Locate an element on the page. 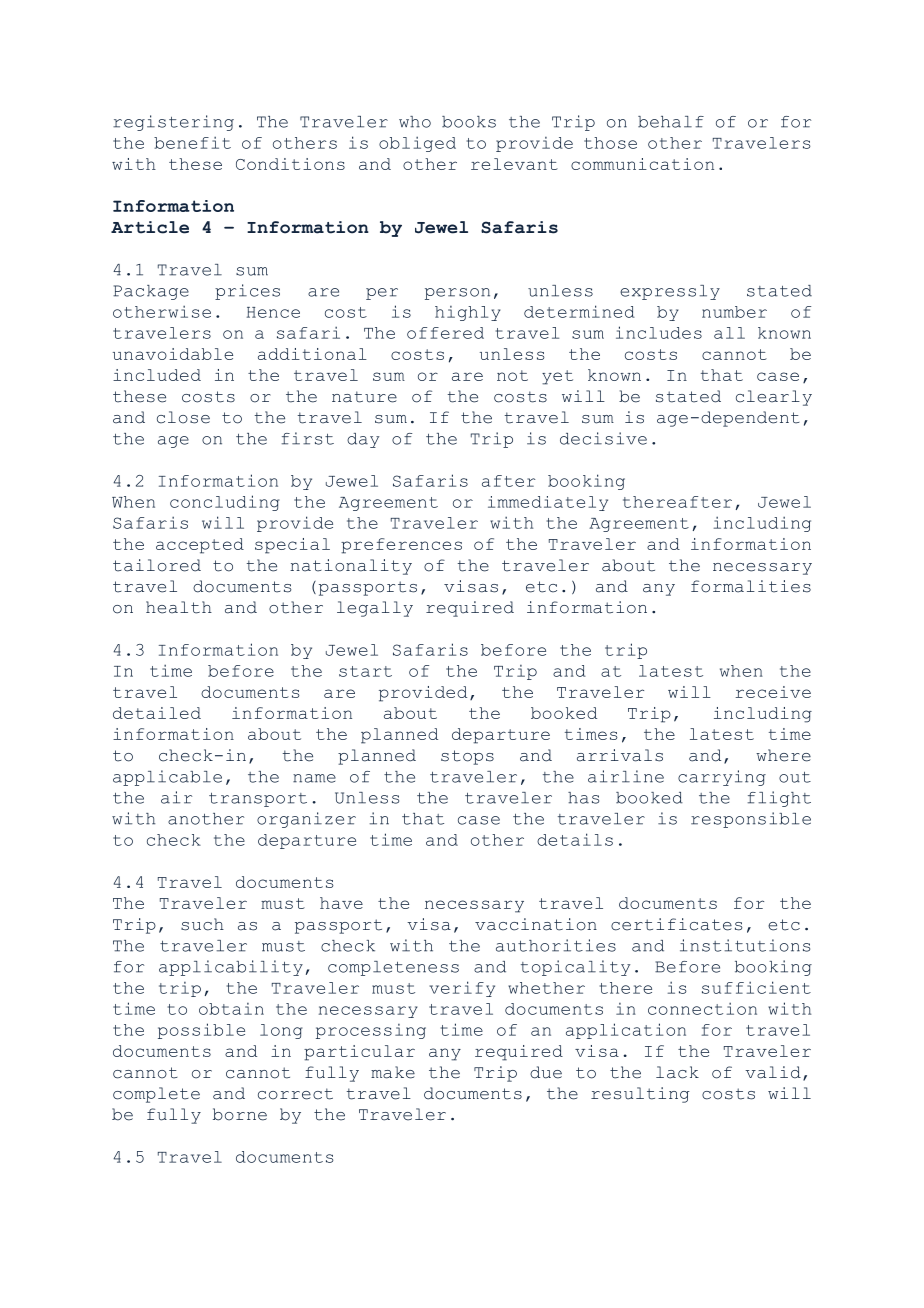 Image resolution: width=924 pixels, height=1308 pixels. benefit is located at coordinates (192, 142).
